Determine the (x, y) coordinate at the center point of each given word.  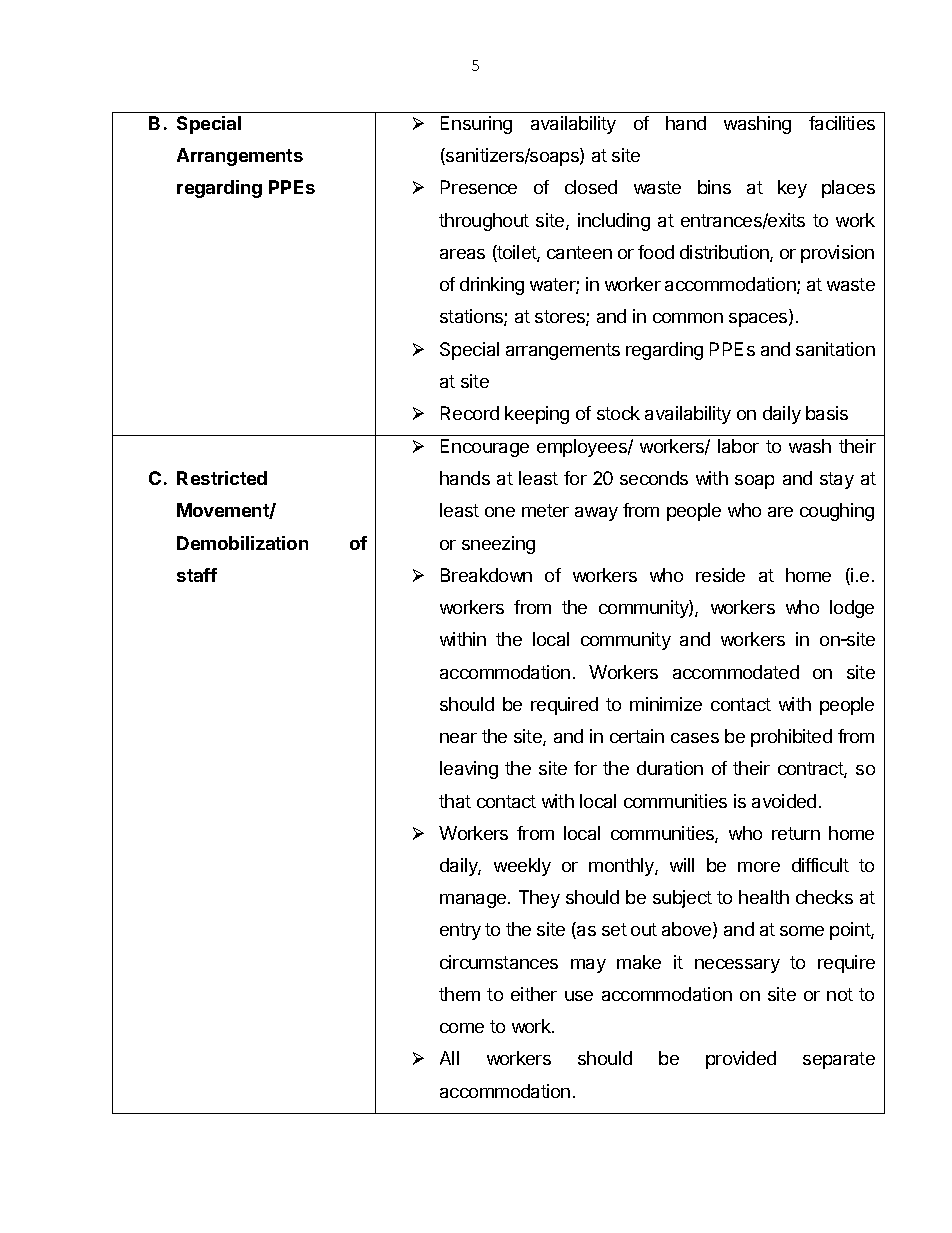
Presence (479, 187)
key (792, 189)
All (449, 1058)
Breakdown (486, 575)
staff (197, 575)
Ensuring (476, 125)
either (534, 994)
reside (720, 575)
